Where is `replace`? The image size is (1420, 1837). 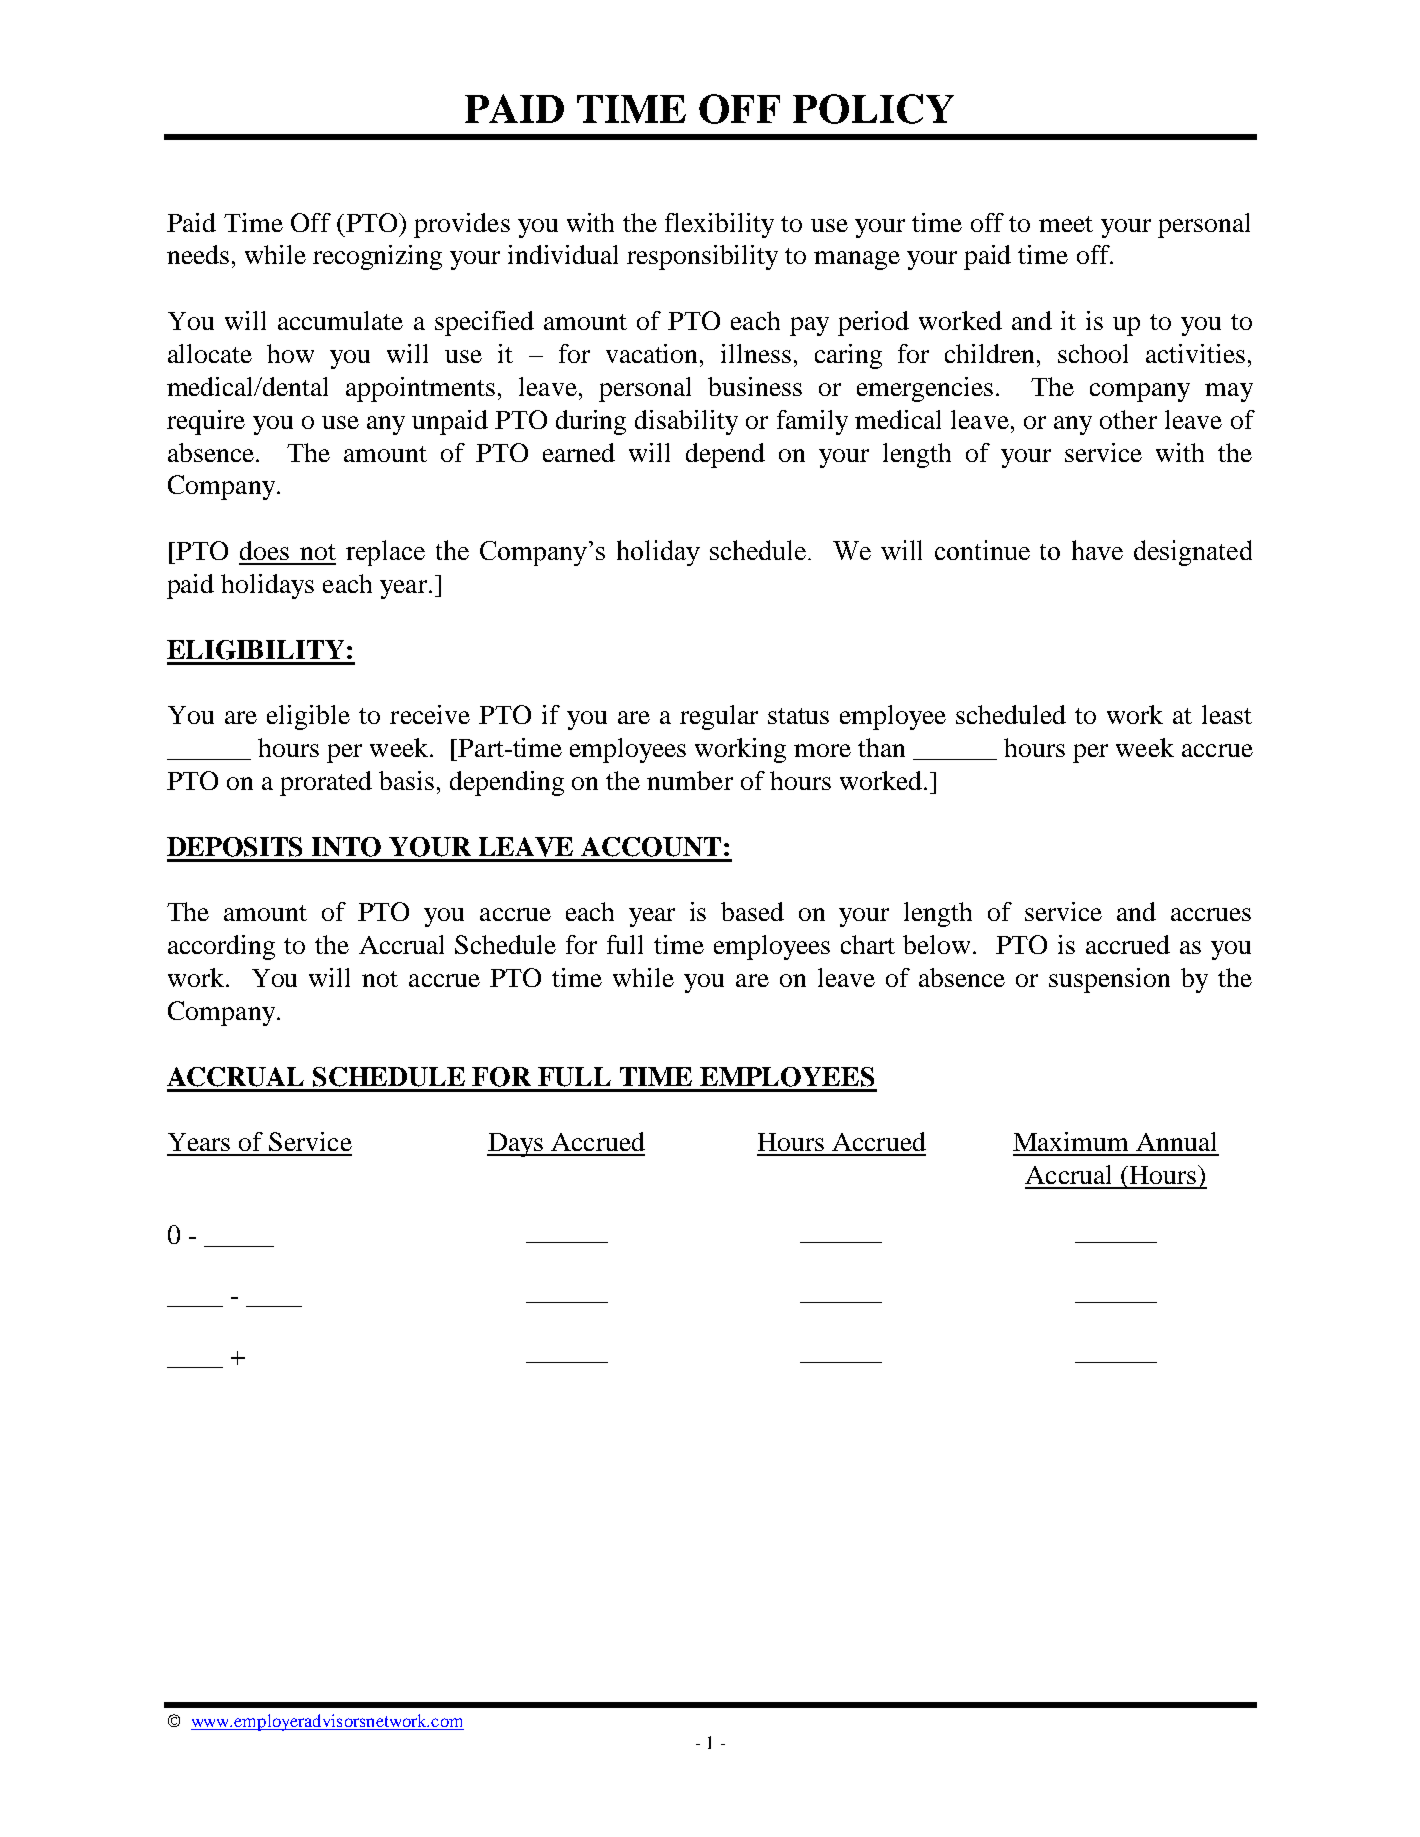
replace is located at coordinates (385, 553).
